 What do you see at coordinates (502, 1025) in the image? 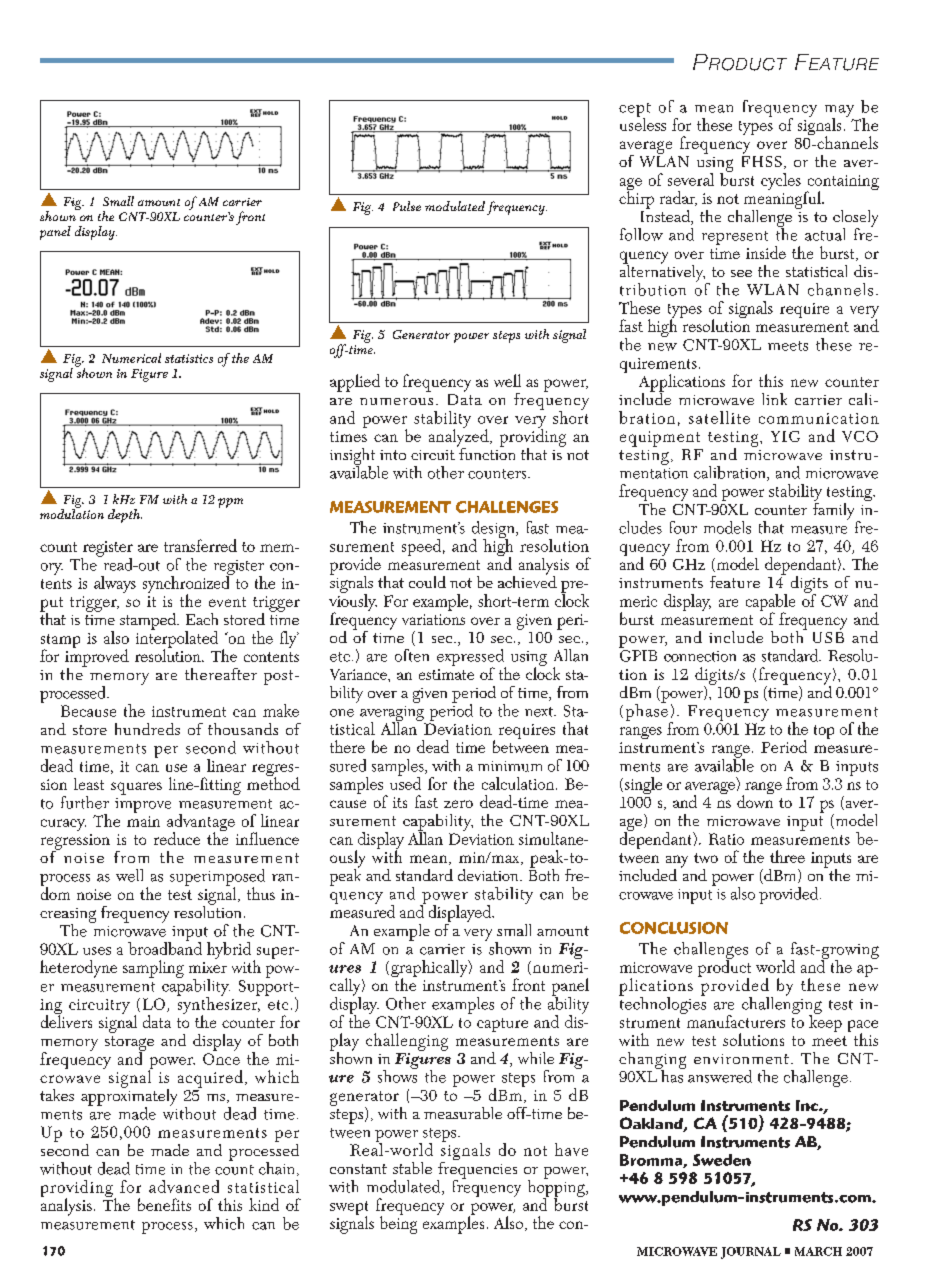
I see `capture` at bounding box center [502, 1025].
